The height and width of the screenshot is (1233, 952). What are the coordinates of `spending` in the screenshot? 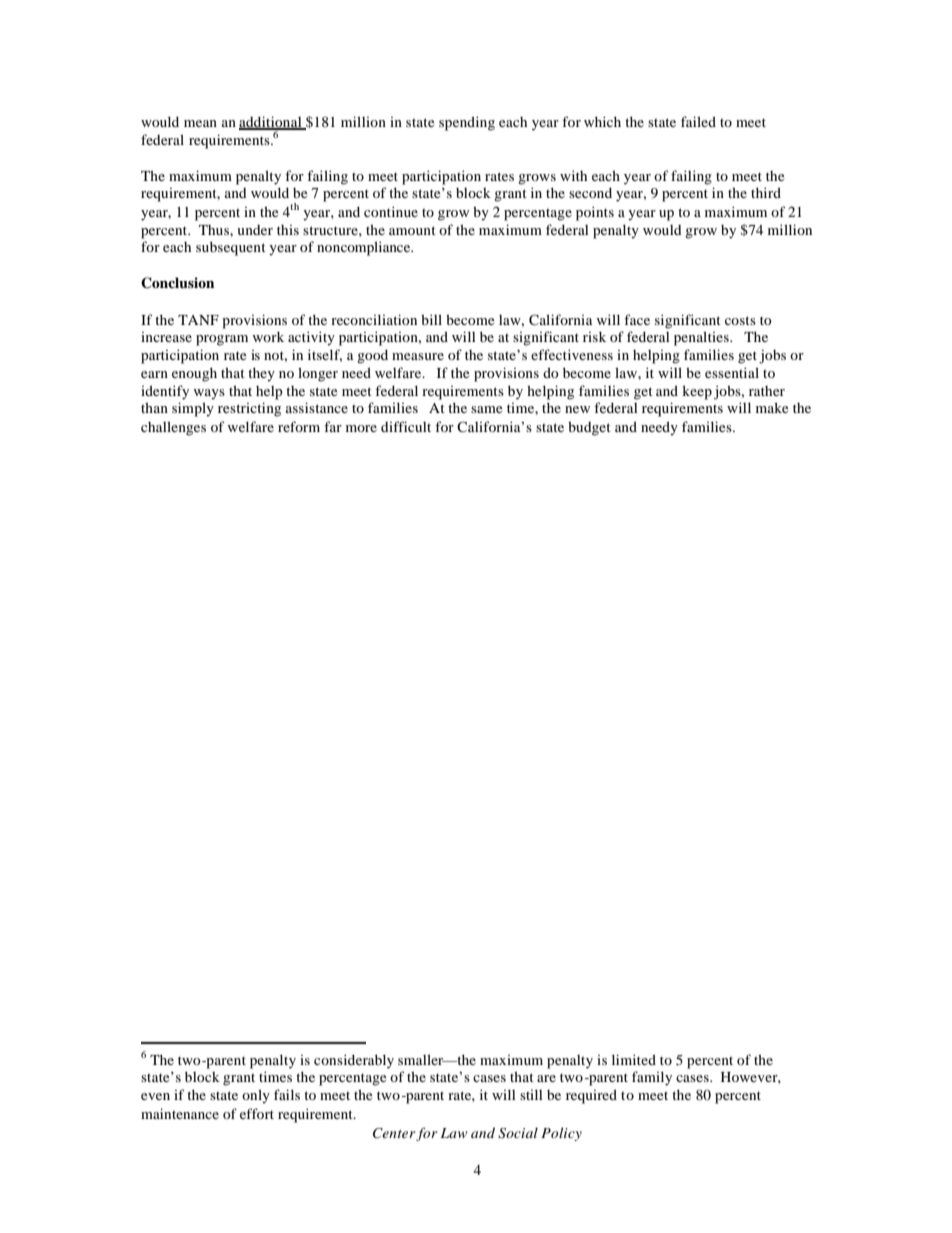 It's located at (467, 123).
